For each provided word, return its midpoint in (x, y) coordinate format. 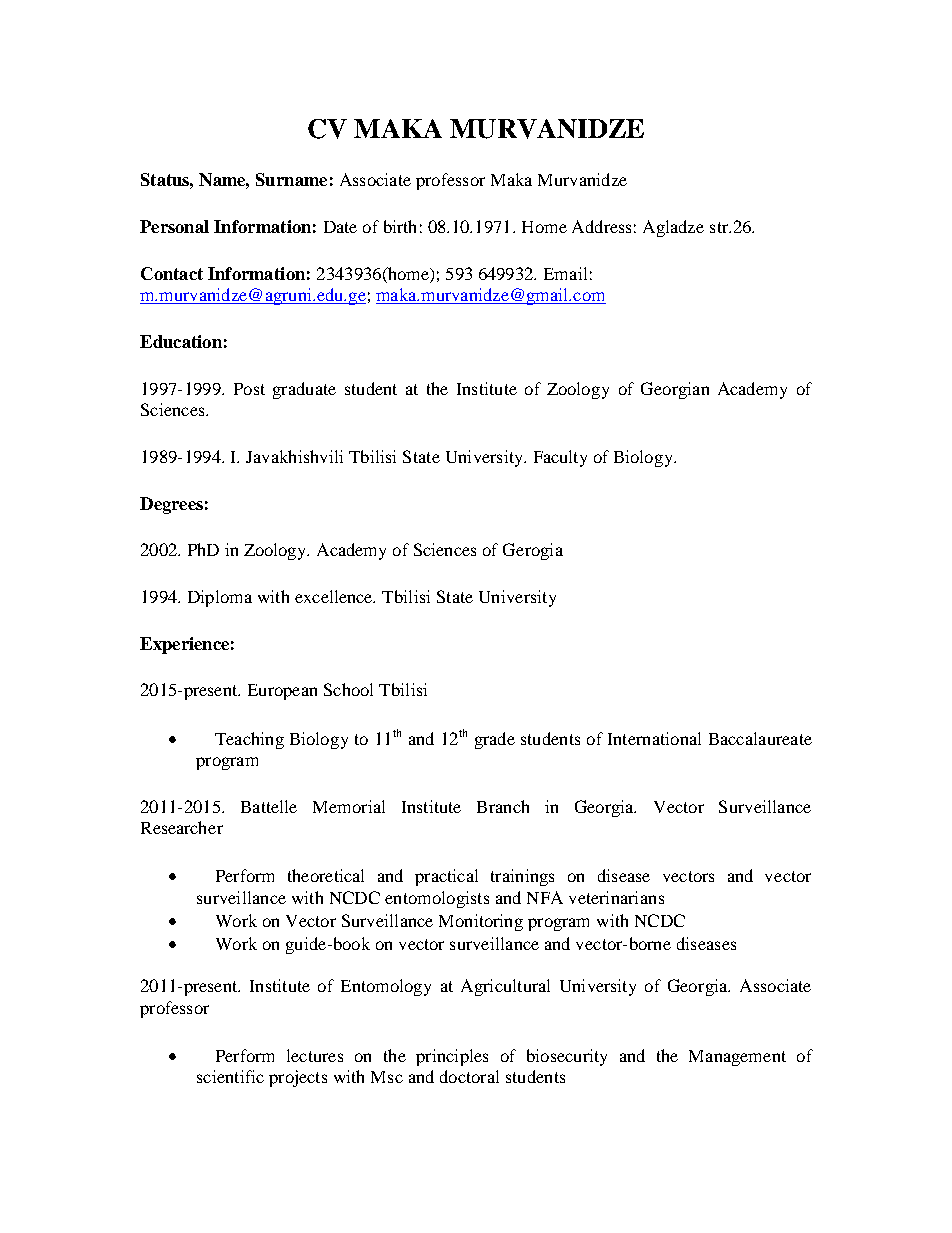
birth (400, 226)
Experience (184, 645)
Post (249, 389)
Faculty (560, 458)
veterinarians (616, 897)
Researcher (182, 827)
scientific (230, 1076)
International (654, 738)
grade (495, 740)
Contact (172, 273)
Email (565, 273)
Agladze (673, 228)
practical (446, 877)
